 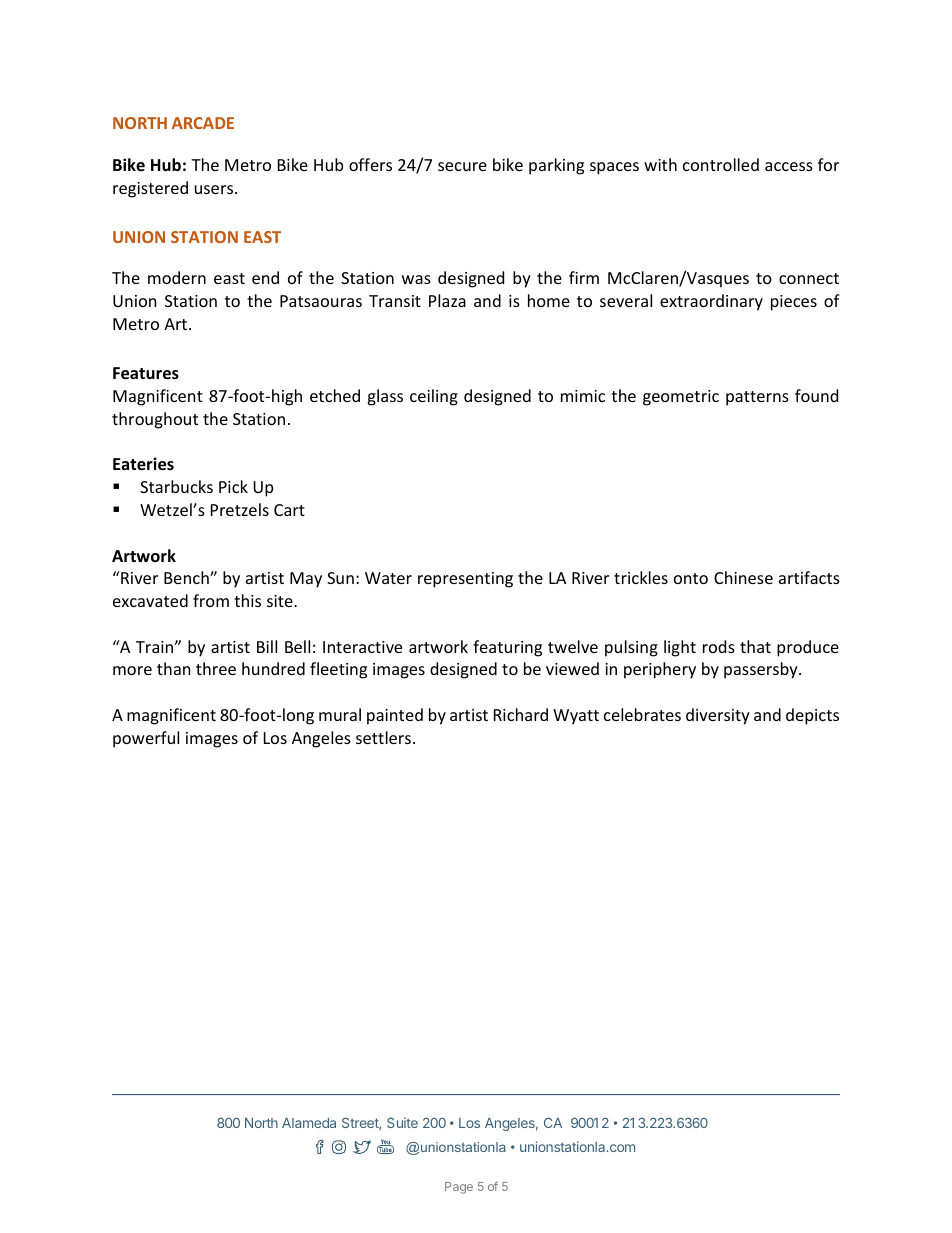 What do you see at coordinates (718, 716) in the screenshot?
I see `diversity` at bounding box center [718, 716].
